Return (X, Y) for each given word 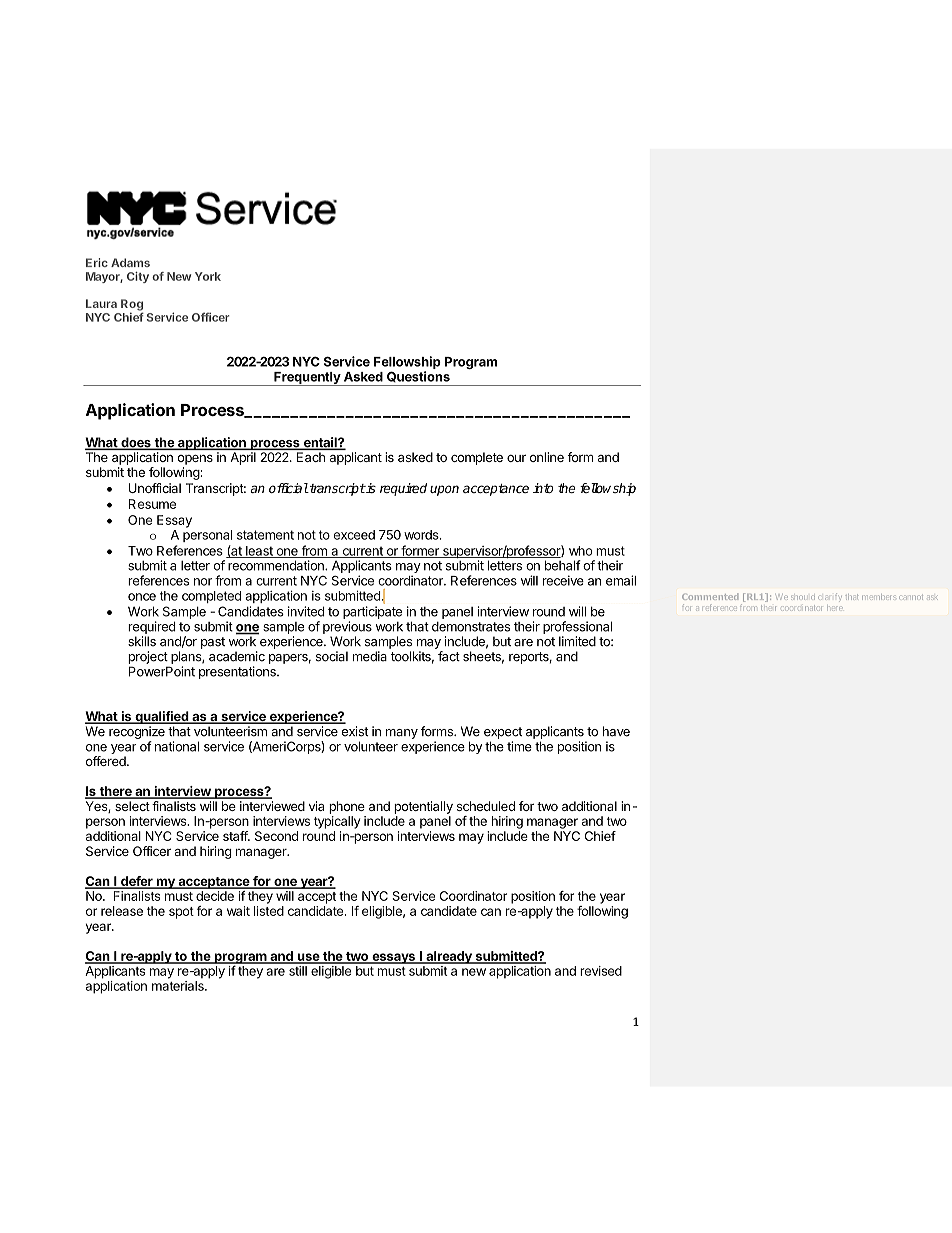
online (547, 457)
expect (503, 733)
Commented (710, 596)
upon (444, 490)
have (616, 731)
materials (179, 986)
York (208, 276)
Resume (152, 504)
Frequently (307, 379)
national (177, 746)
